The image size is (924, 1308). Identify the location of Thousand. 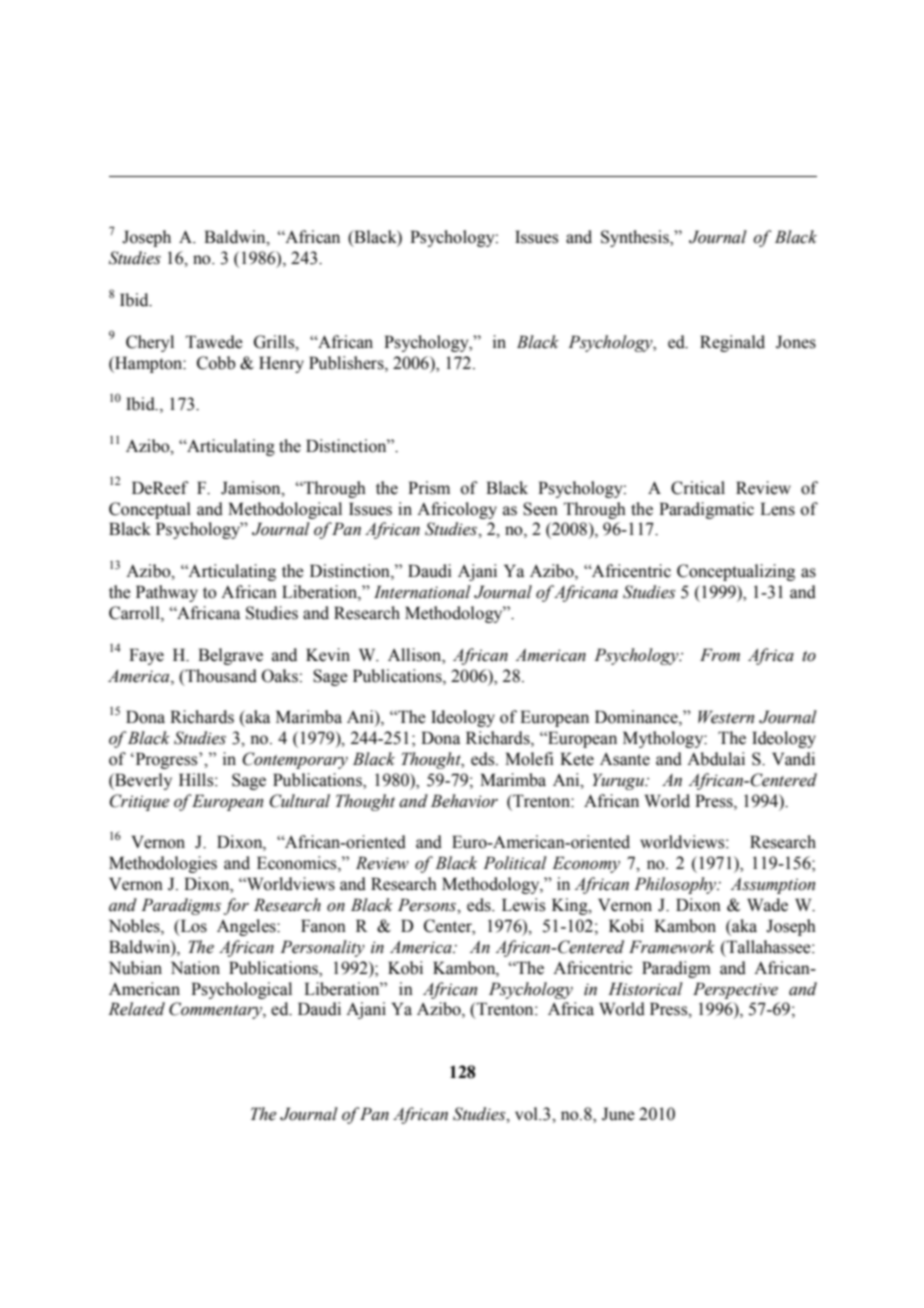
(220, 676).
